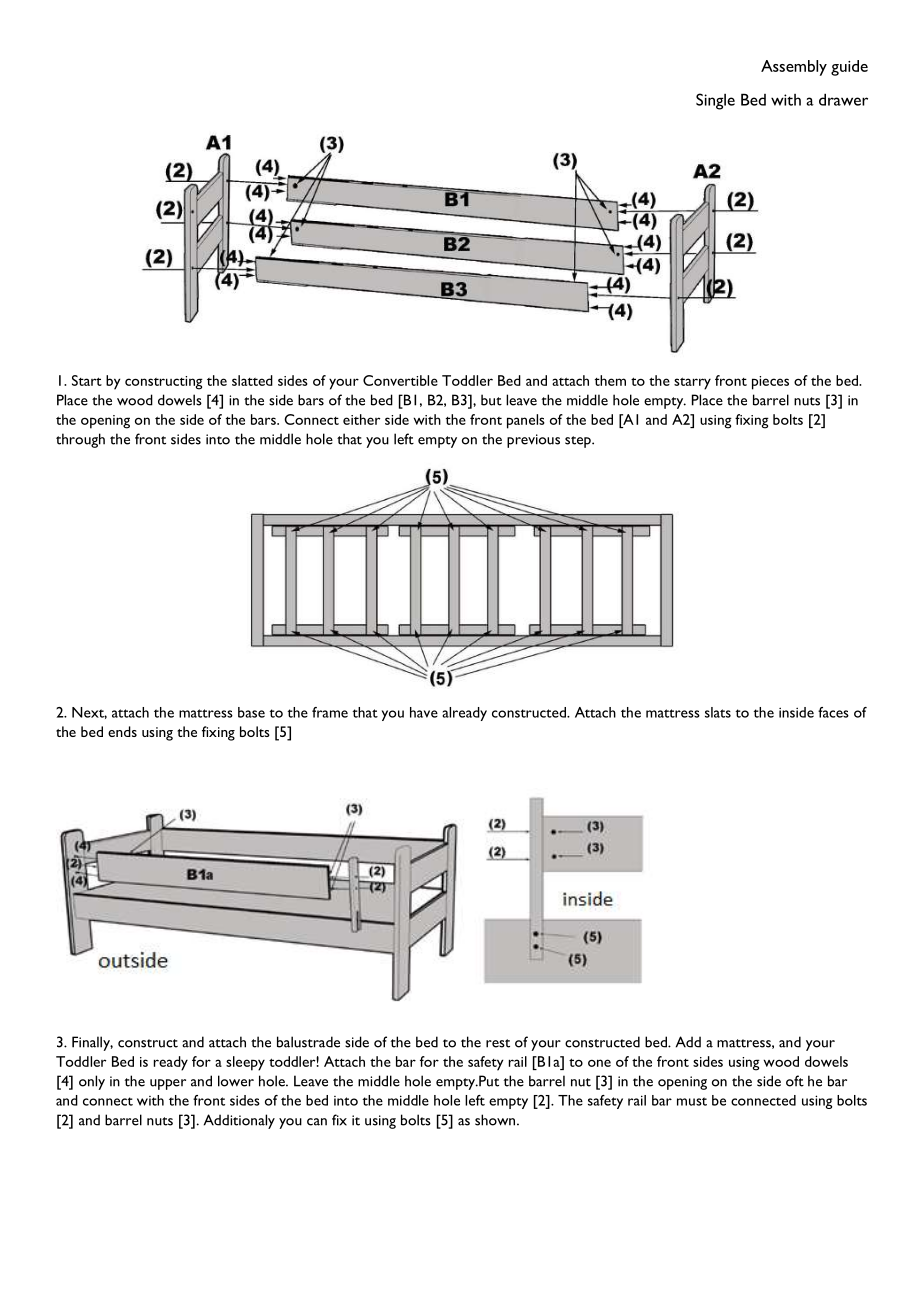  I want to click on Assembly, so click(794, 68).
